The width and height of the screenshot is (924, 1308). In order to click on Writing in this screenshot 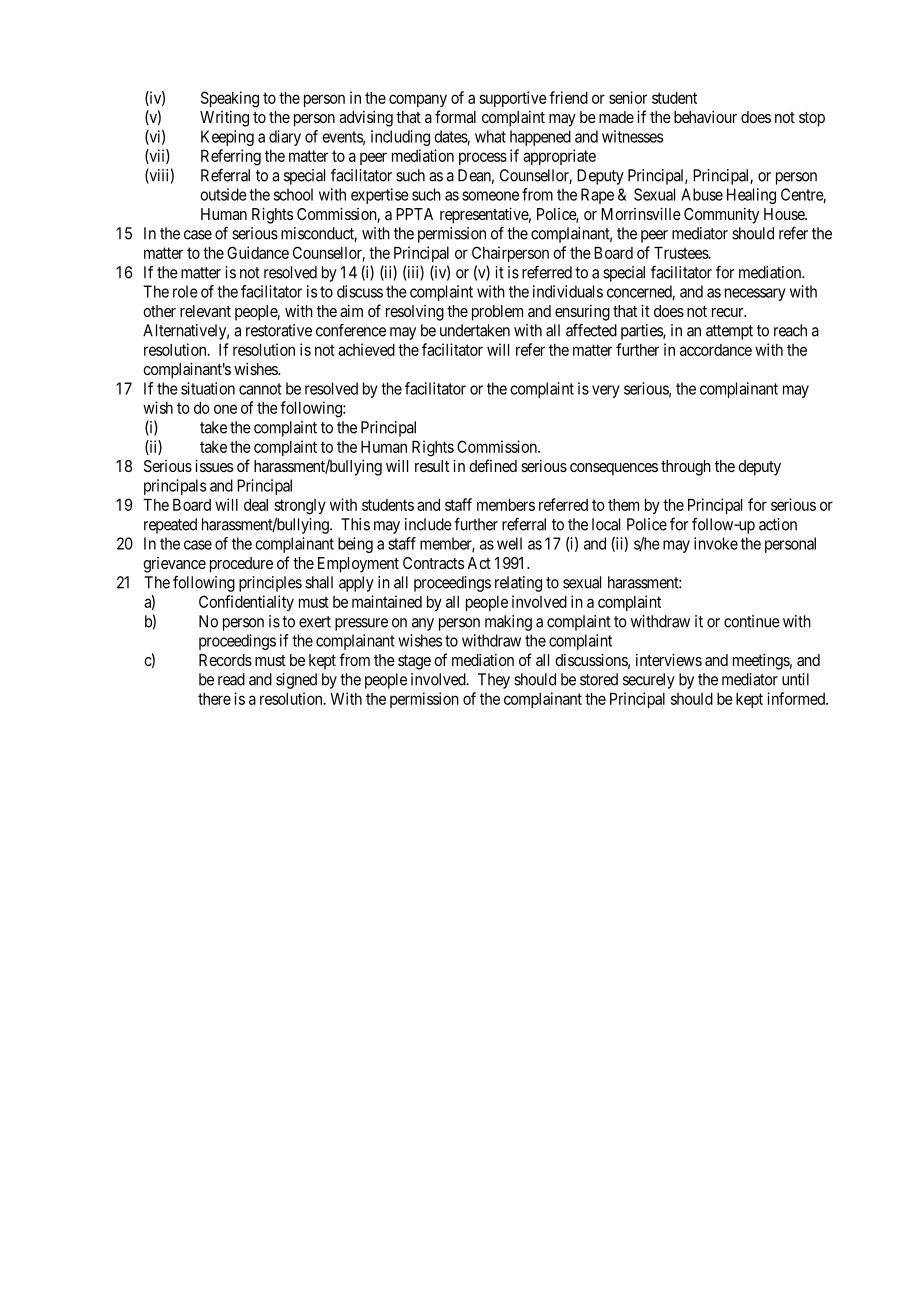, I will do `click(224, 119)`.
